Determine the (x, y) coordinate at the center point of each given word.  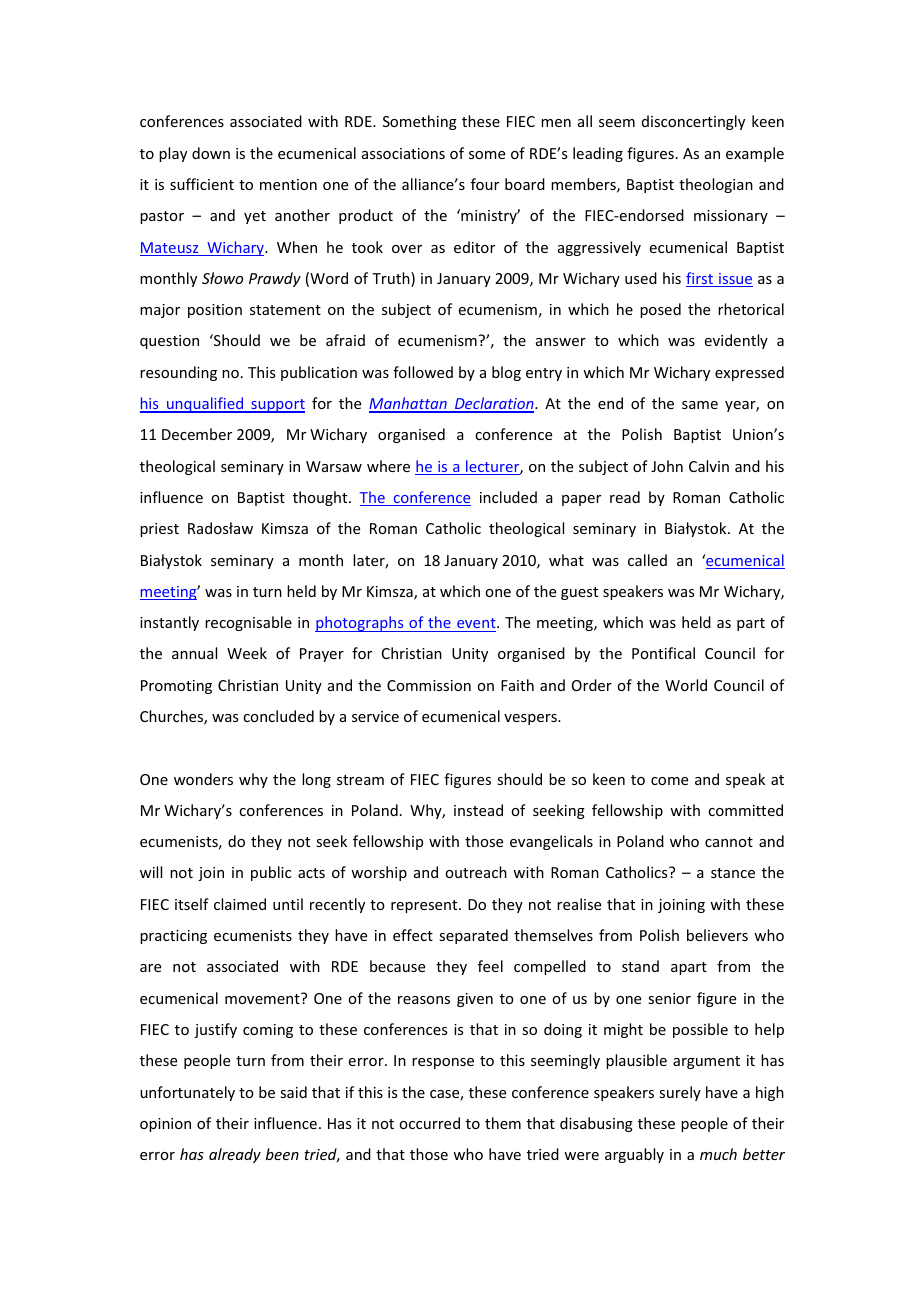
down (211, 153)
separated (473, 936)
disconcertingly (693, 122)
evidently (736, 341)
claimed (240, 904)
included (508, 497)
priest (159, 530)
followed (423, 372)
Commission (429, 685)
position (215, 311)
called (647, 560)
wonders (203, 779)
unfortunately (187, 1093)
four (485, 184)
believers (717, 935)
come (669, 781)
